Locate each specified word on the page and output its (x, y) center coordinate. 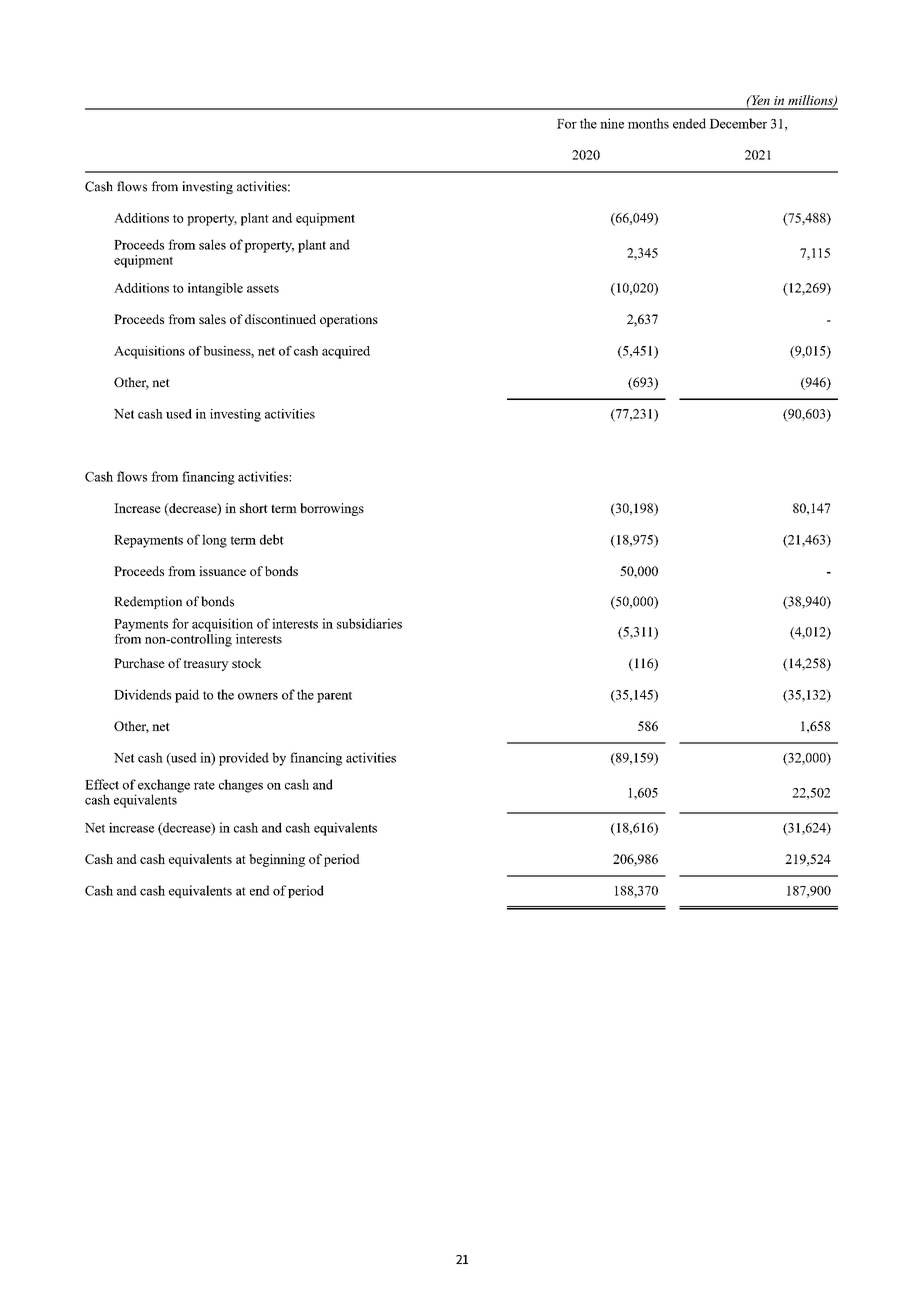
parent (334, 697)
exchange (164, 787)
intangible (215, 289)
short (254, 508)
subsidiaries (369, 623)
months (648, 123)
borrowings (332, 509)
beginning (277, 860)
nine (612, 123)
